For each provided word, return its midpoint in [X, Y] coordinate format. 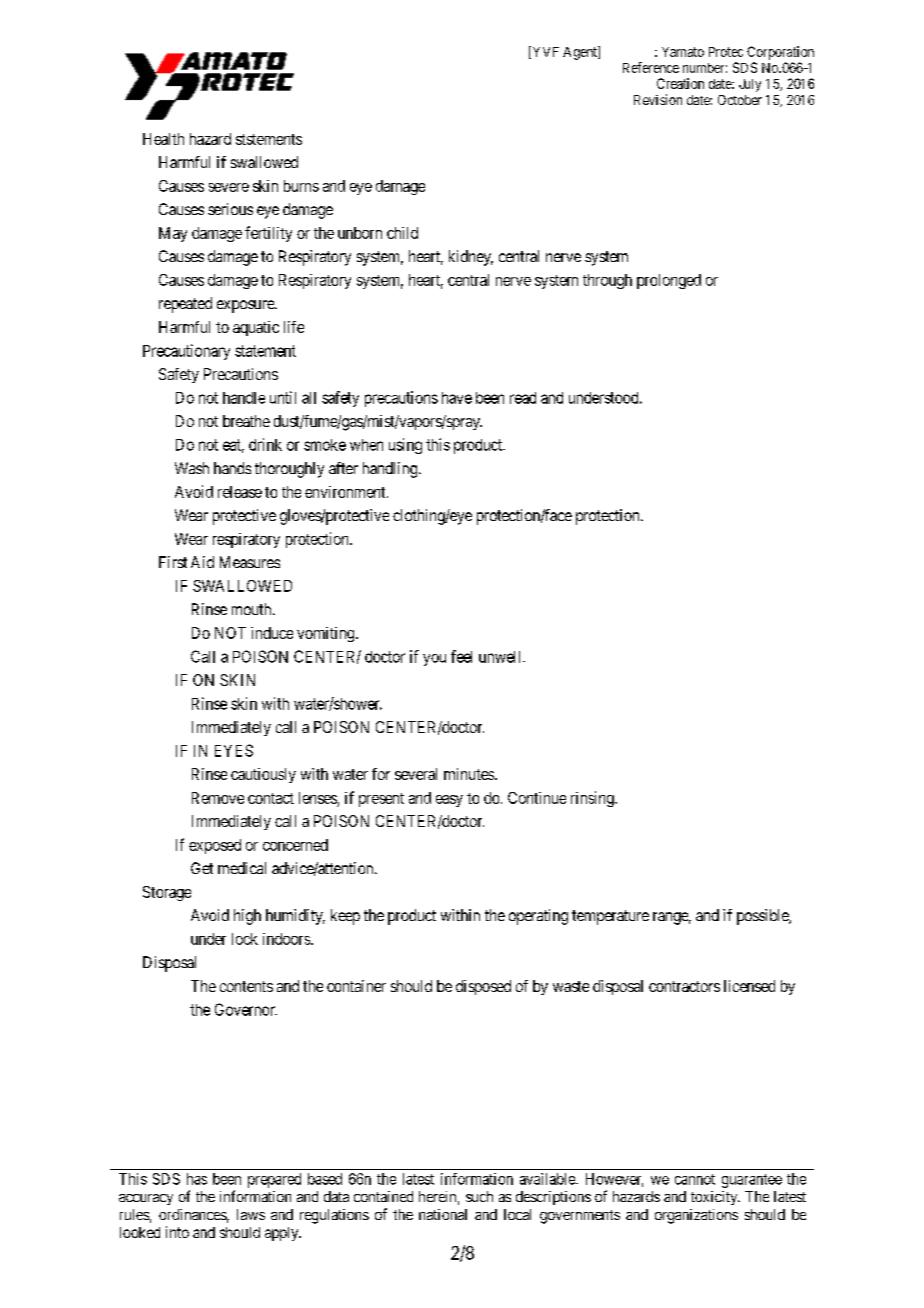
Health [163, 139]
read [523, 398]
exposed [215, 846]
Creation [680, 83]
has [197, 1179]
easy [449, 801]
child [402, 233]
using [405, 446]
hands [232, 468]
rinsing [593, 799]
